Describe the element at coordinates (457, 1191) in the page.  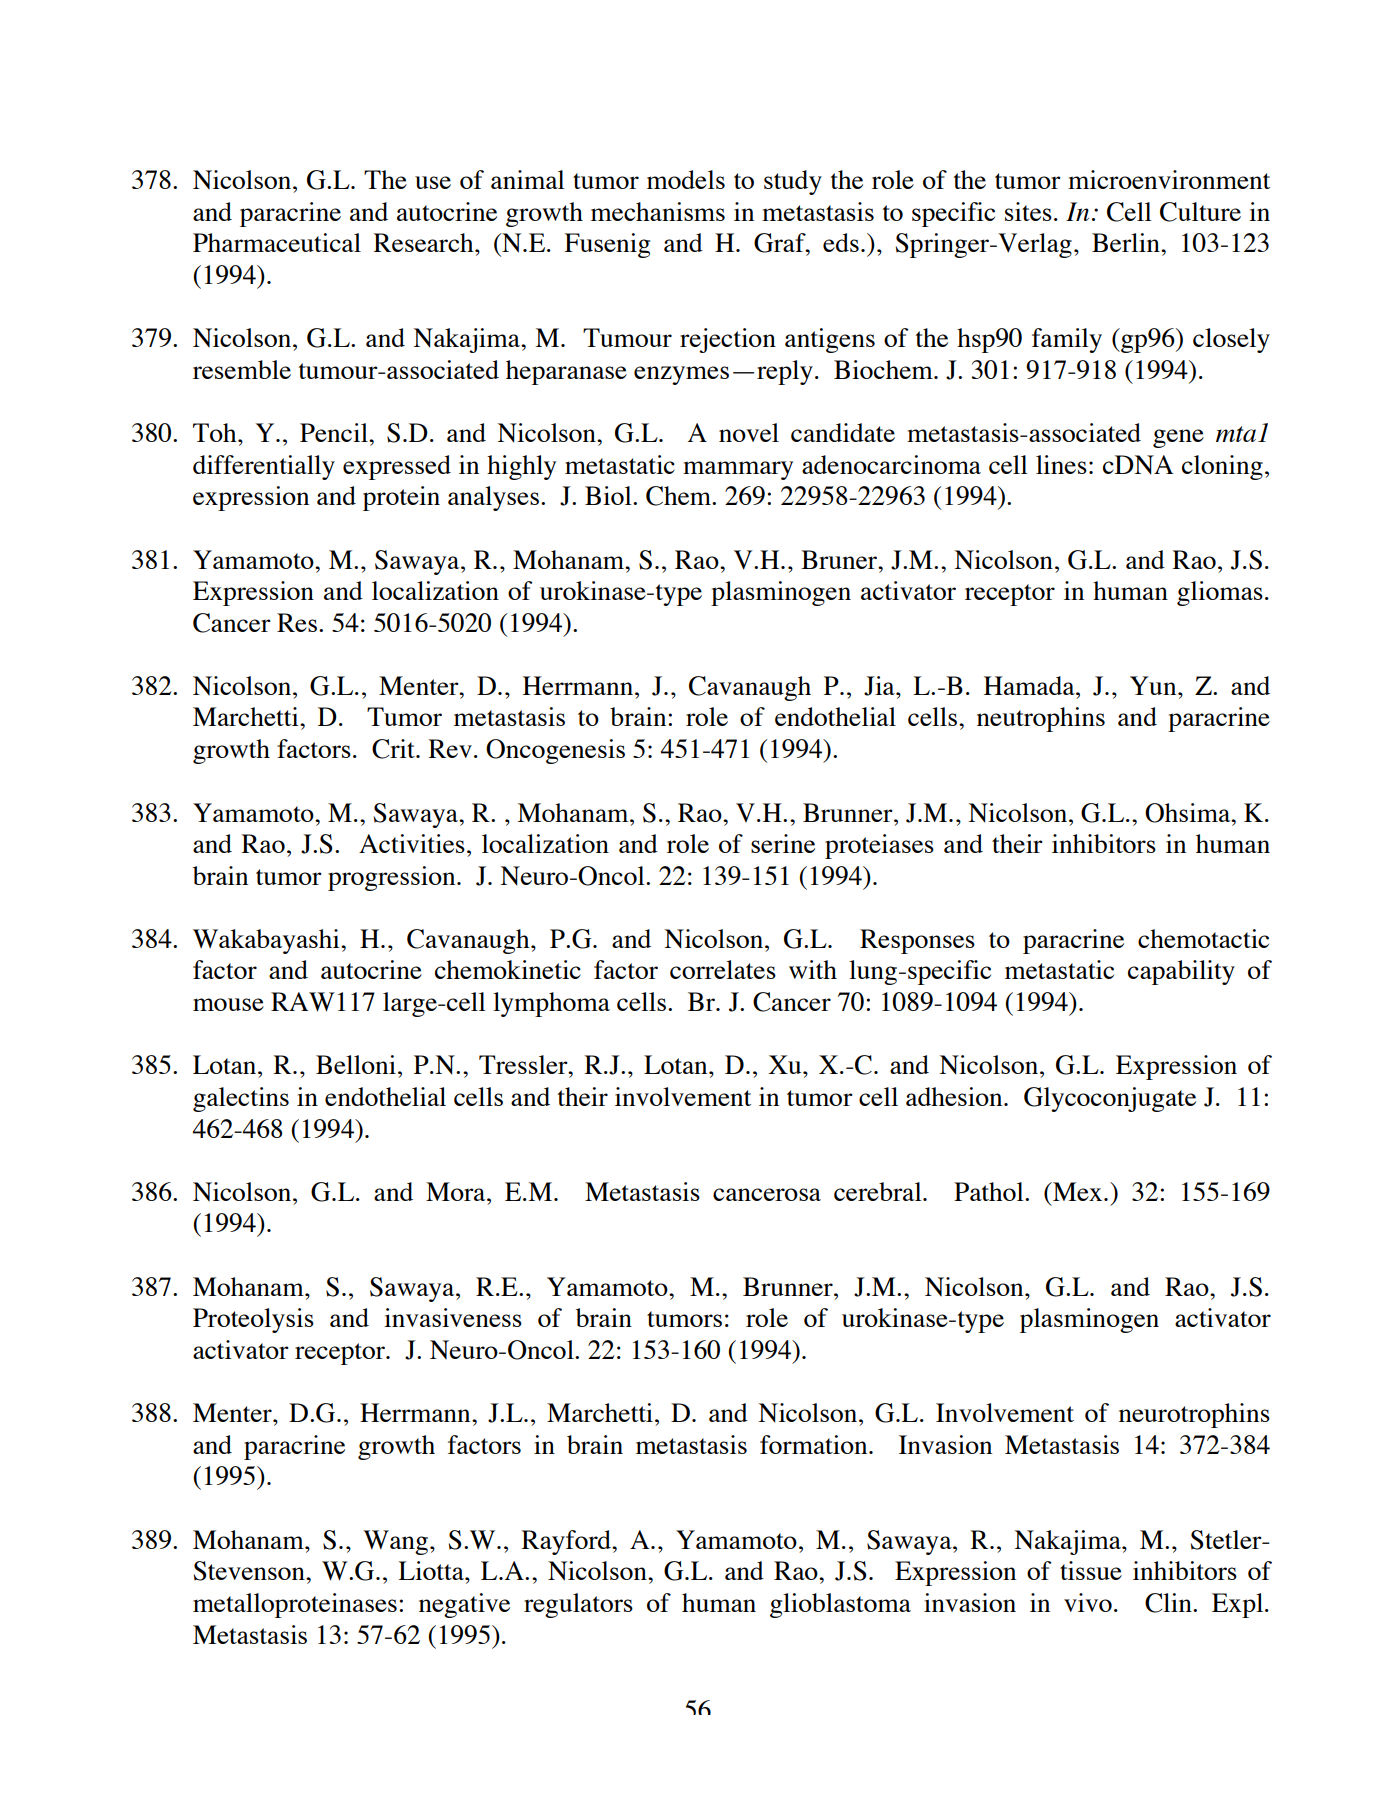
I see `Mora` at that location.
